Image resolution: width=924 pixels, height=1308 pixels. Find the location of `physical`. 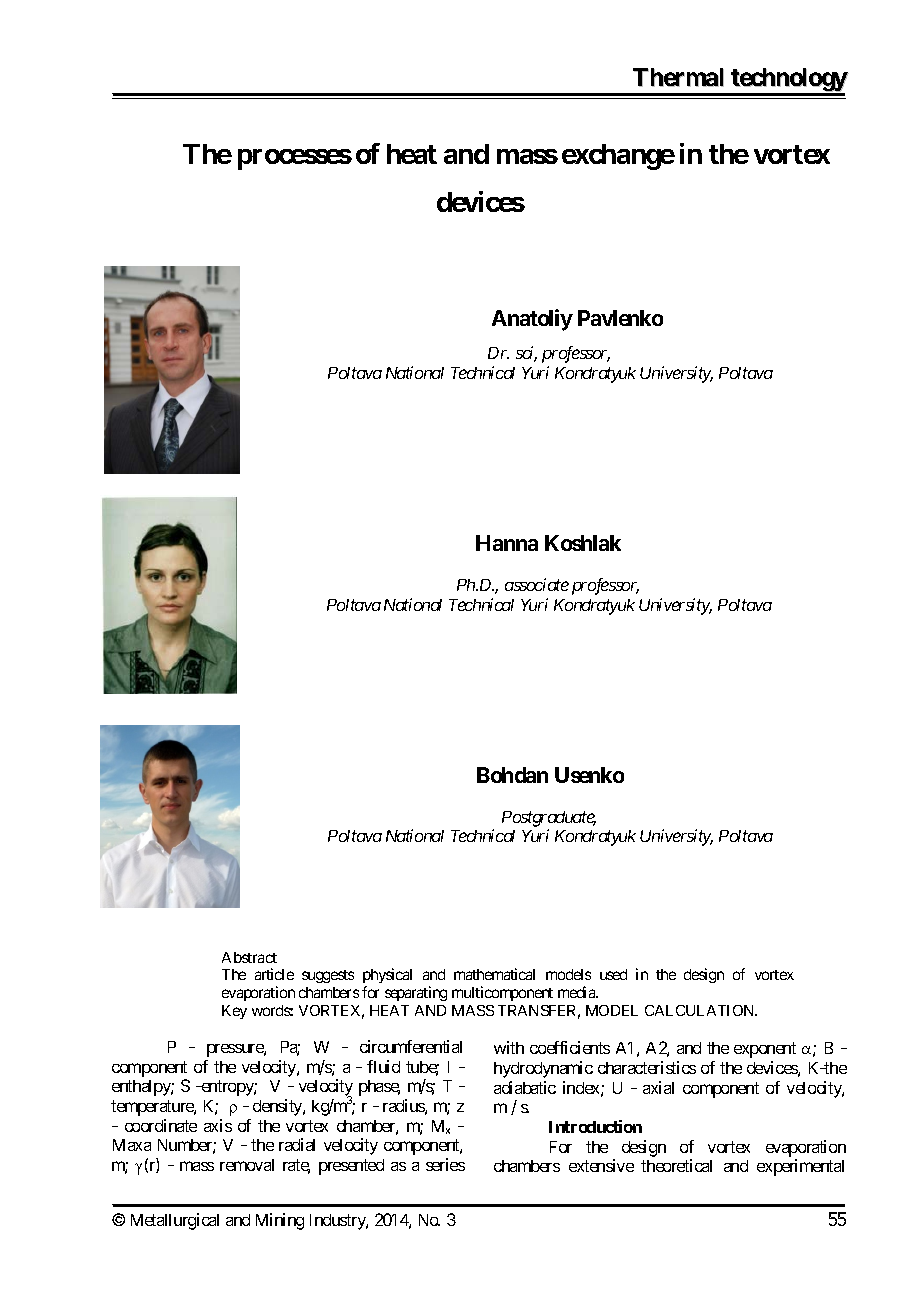

physical is located at coordinates (387, 975).
